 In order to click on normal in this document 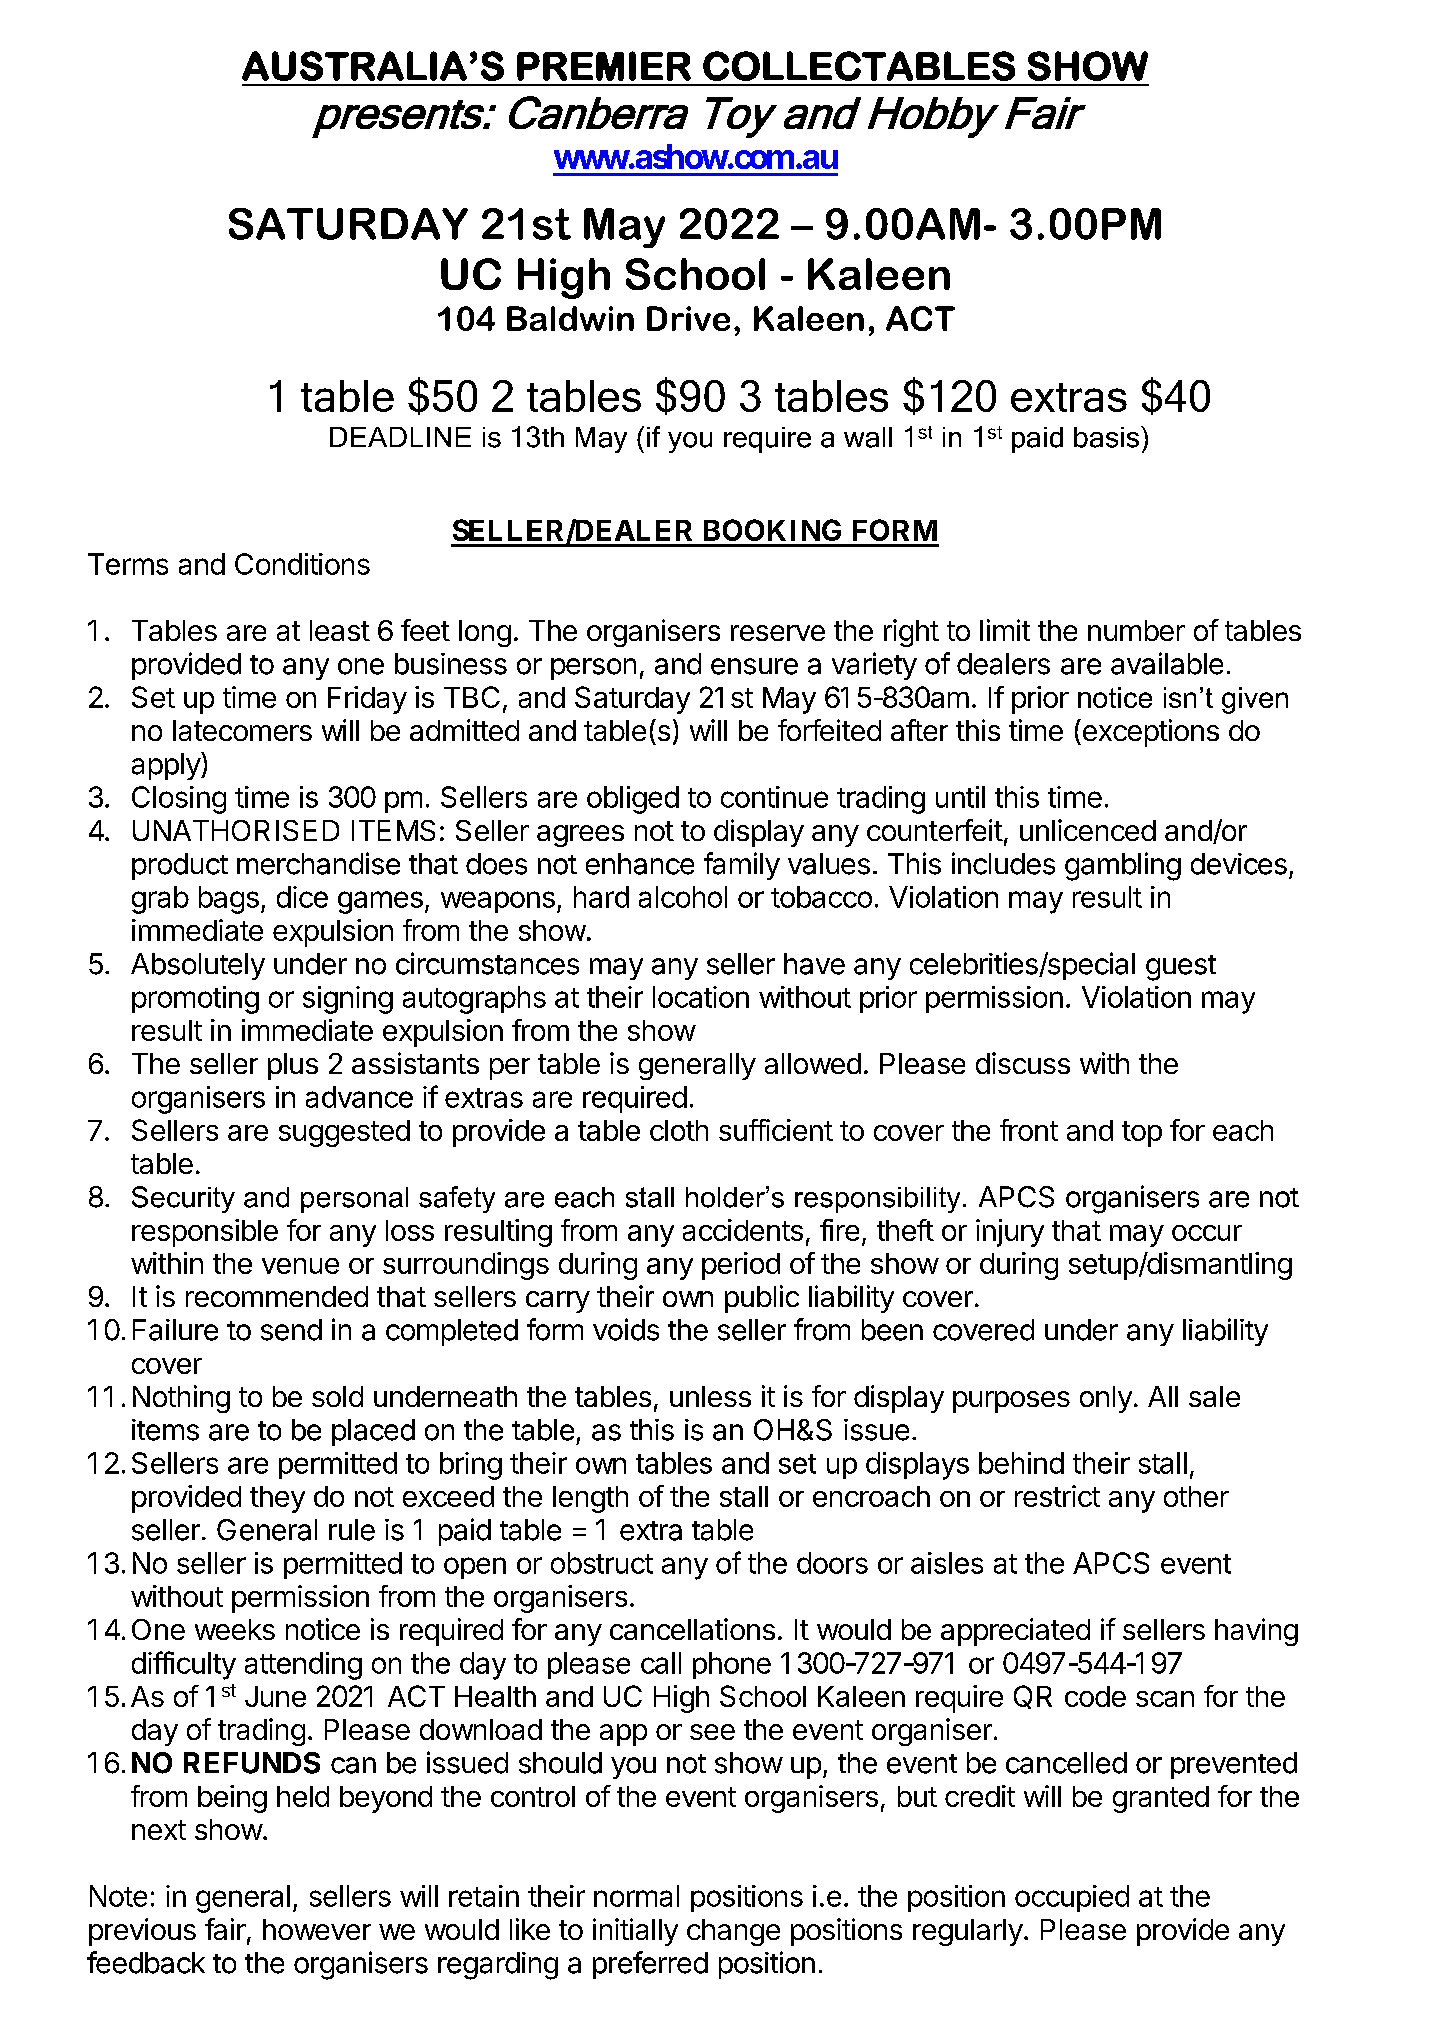, I will do `click(636, 1896)`.
